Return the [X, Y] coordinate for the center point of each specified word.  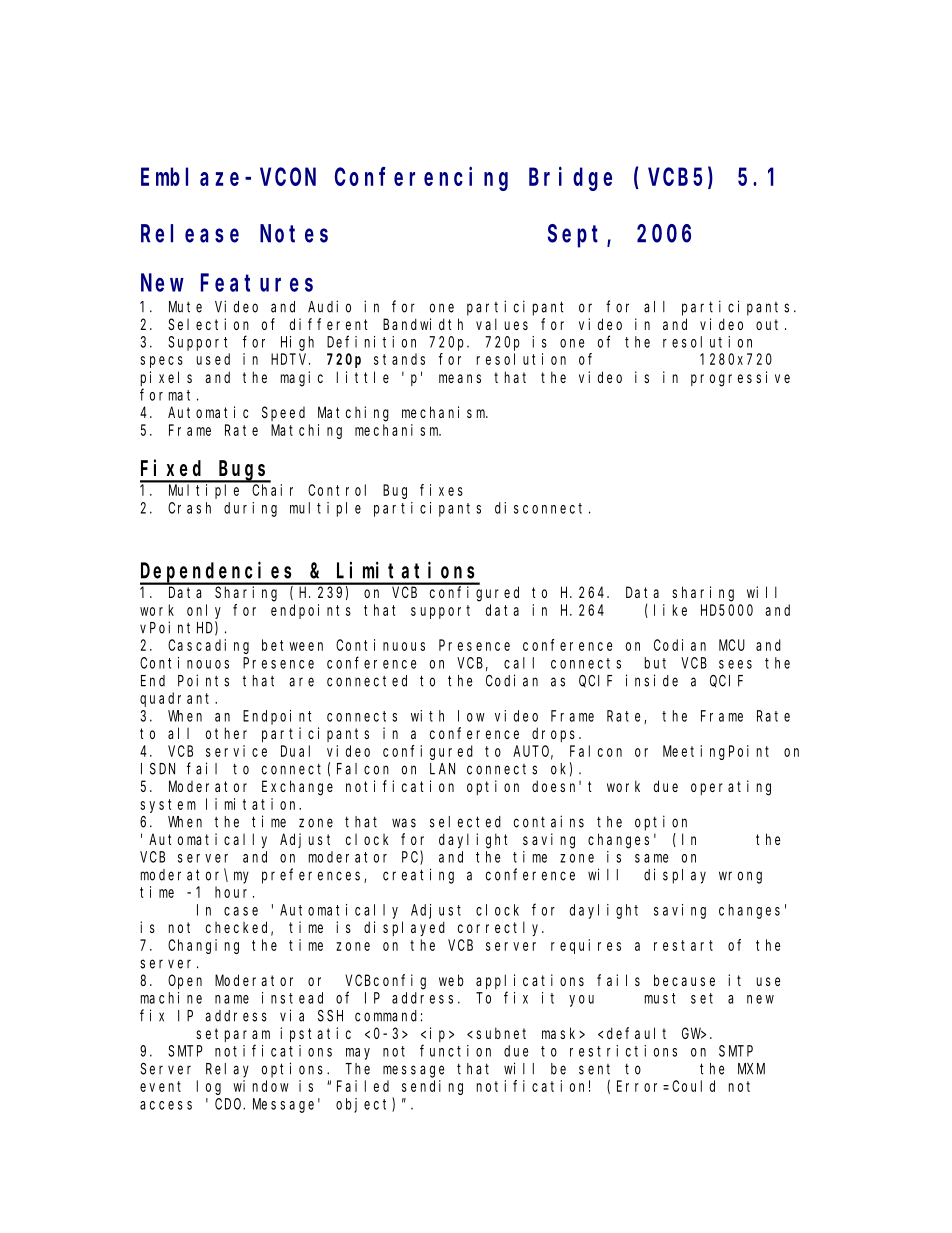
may [358, 1054]
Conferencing [421, 179]
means [460, 378]
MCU [732, 645]
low [471, 716]
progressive [740, 379]
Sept [578, 236]
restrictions [623, 1051]
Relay [227, 1070]
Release [190, 233]
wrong [740, 877]
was [404, 823]
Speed [283, 413]
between [292, 645]
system [168, 806]
